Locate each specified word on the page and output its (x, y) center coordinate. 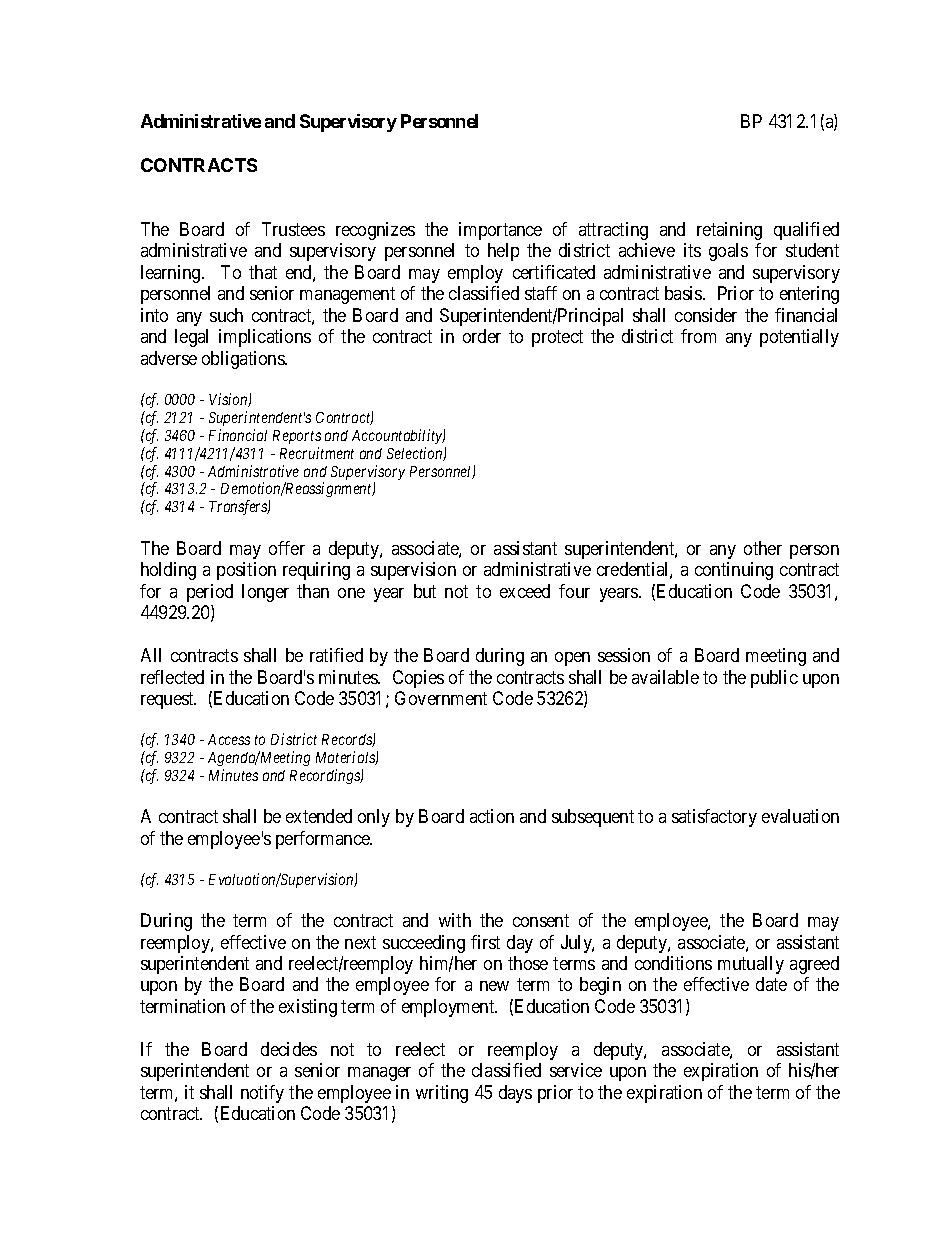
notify (262, 1094)
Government (441, 698)
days (515, 1094)
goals (728, 252)
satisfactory (714, 818)
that (263, 272)
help (503, 252)
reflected (172, 677)
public (774, 679)
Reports (297, 437)
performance (324, 840)
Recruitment (317, 453)
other (763, 548)
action (492, 816)
